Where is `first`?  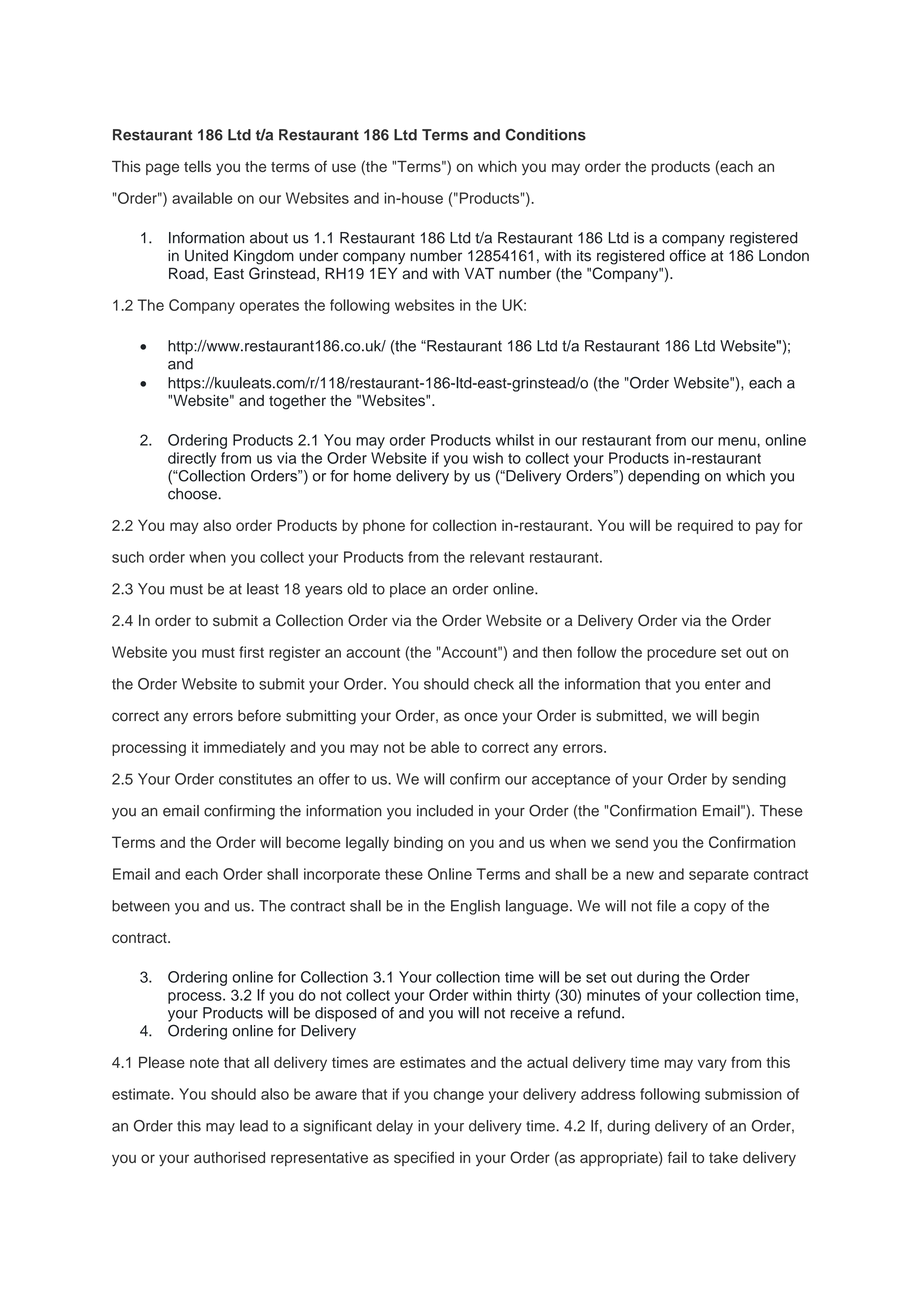
first is located at coordinates (251, 652).
